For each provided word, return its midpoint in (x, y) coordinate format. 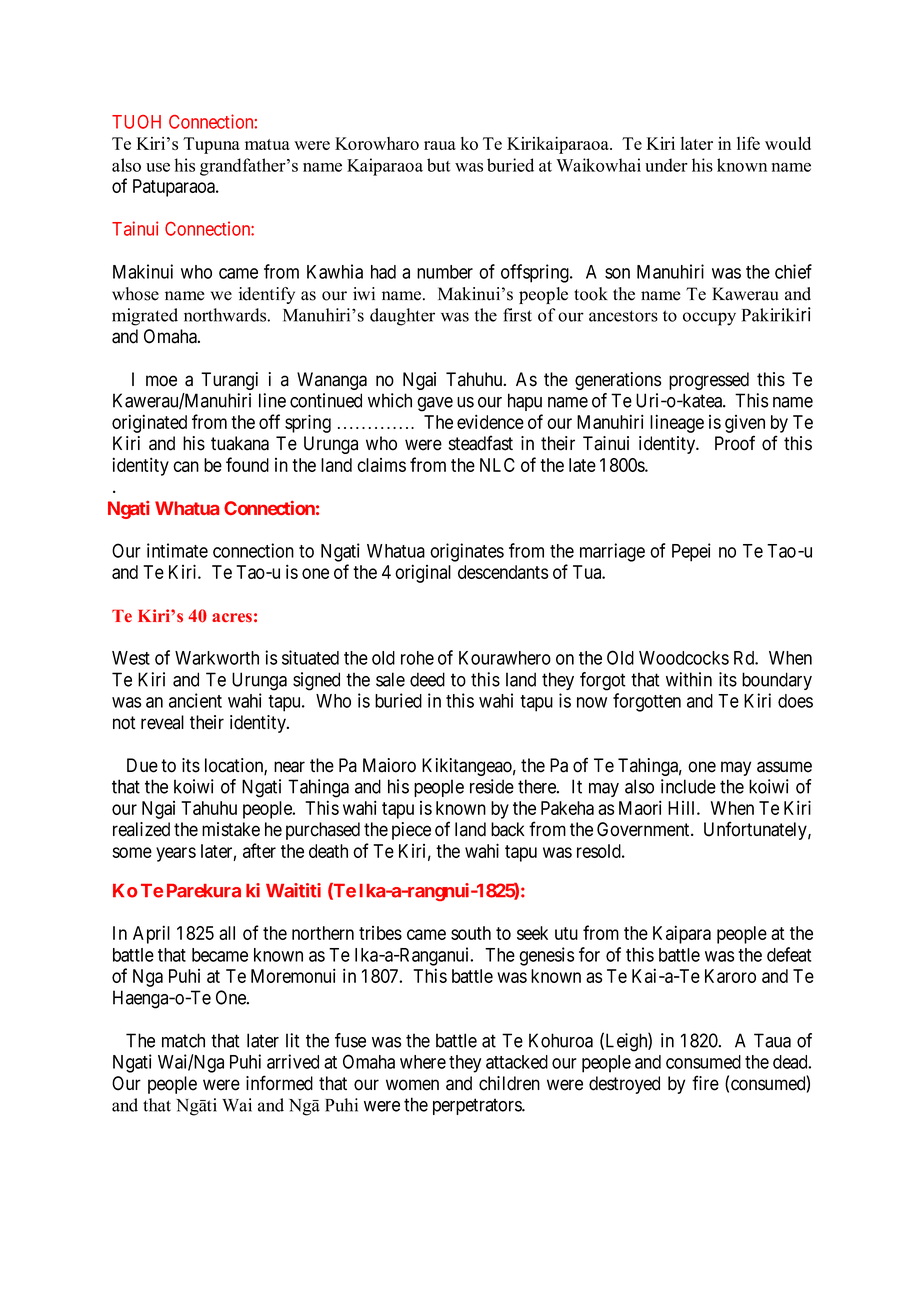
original (423, 573)
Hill (683, 808)
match (183, 1040)
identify (267, 295)
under (666, 165)
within (689, 679)
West (131, 658)
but (438, 165)
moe (161, 381)
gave (435, 404)
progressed (709, 381)
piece (411, 831)
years (176, 854)
